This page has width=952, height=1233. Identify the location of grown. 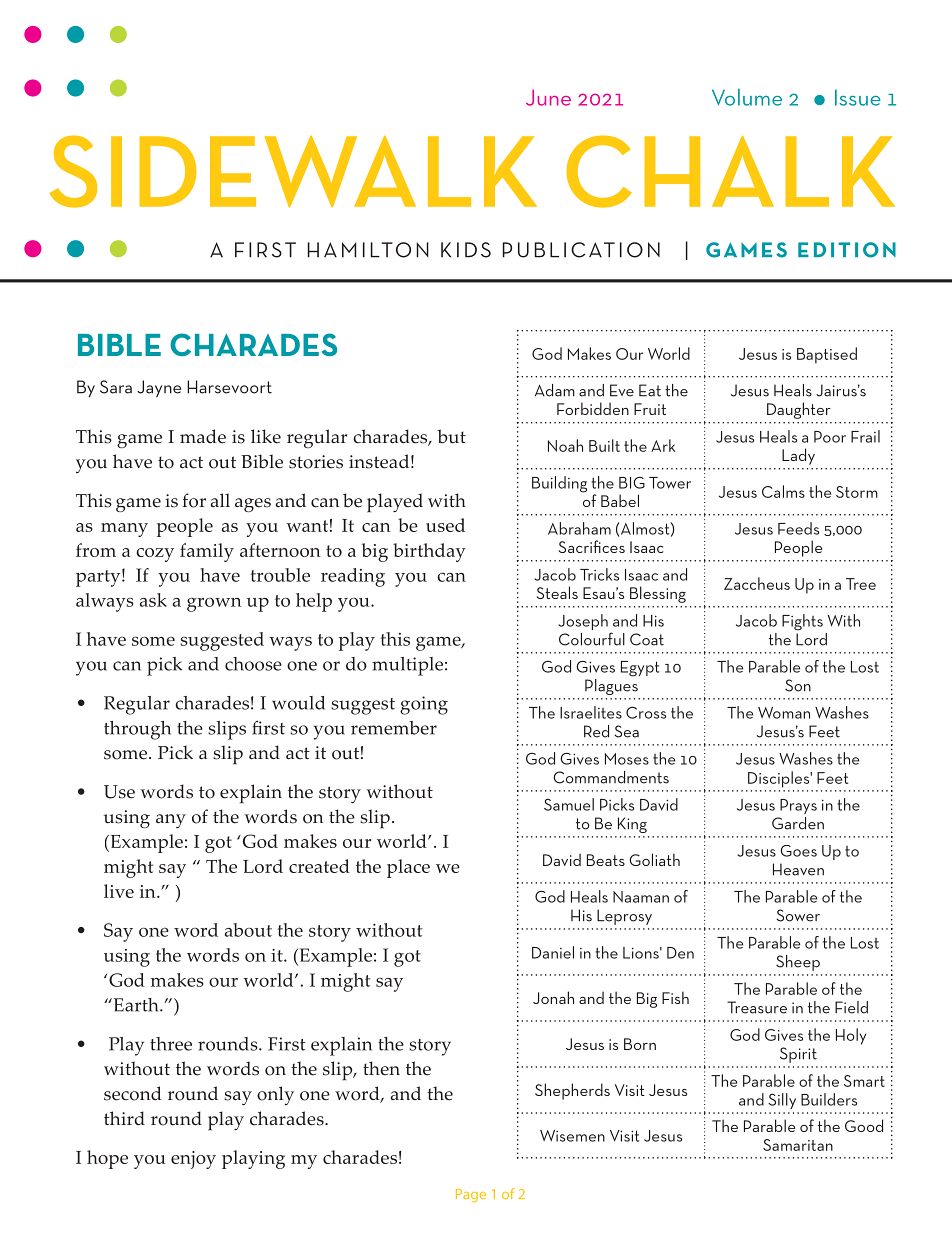
(214, 605).
